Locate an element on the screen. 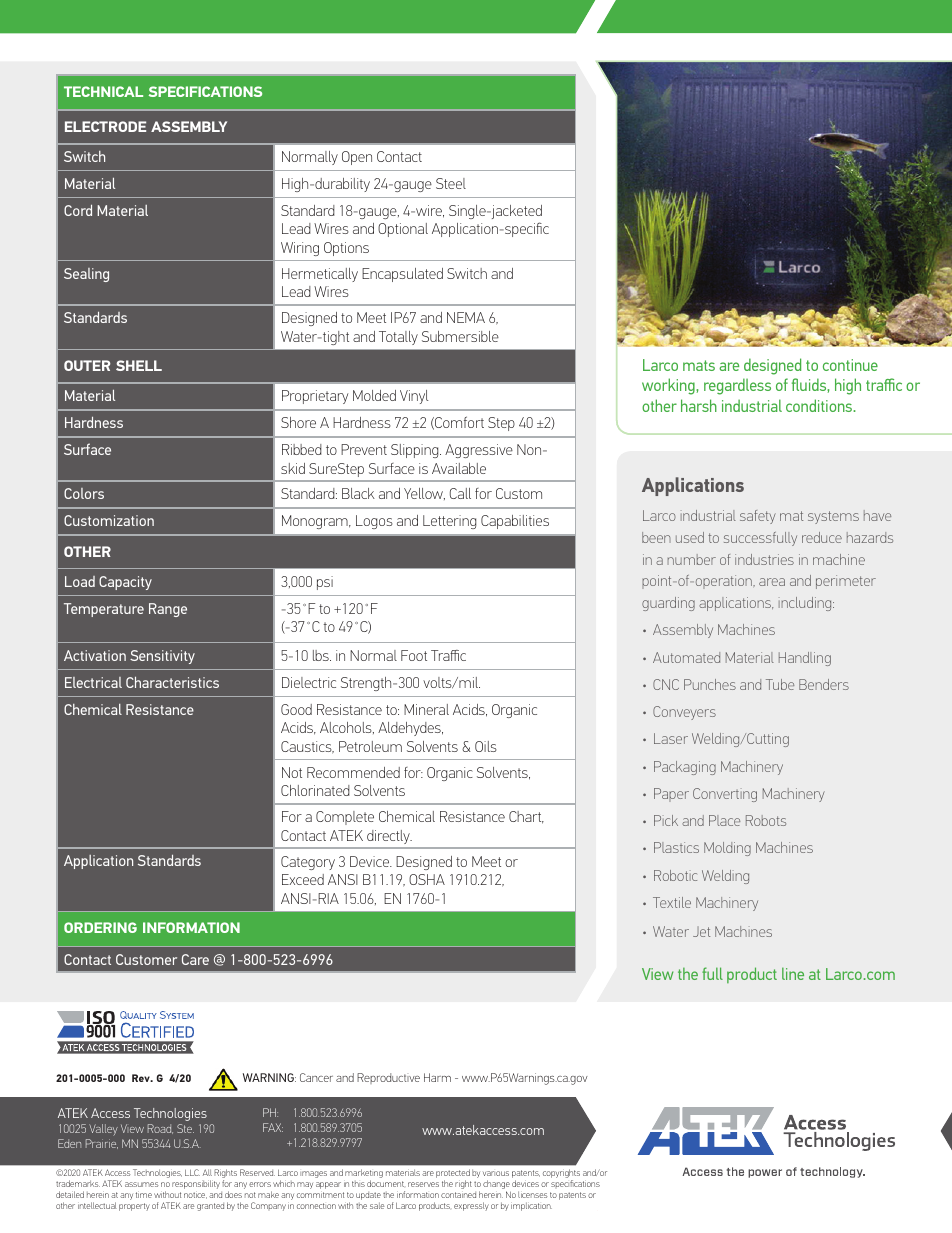  safety is located at coordinates (758, 517).
